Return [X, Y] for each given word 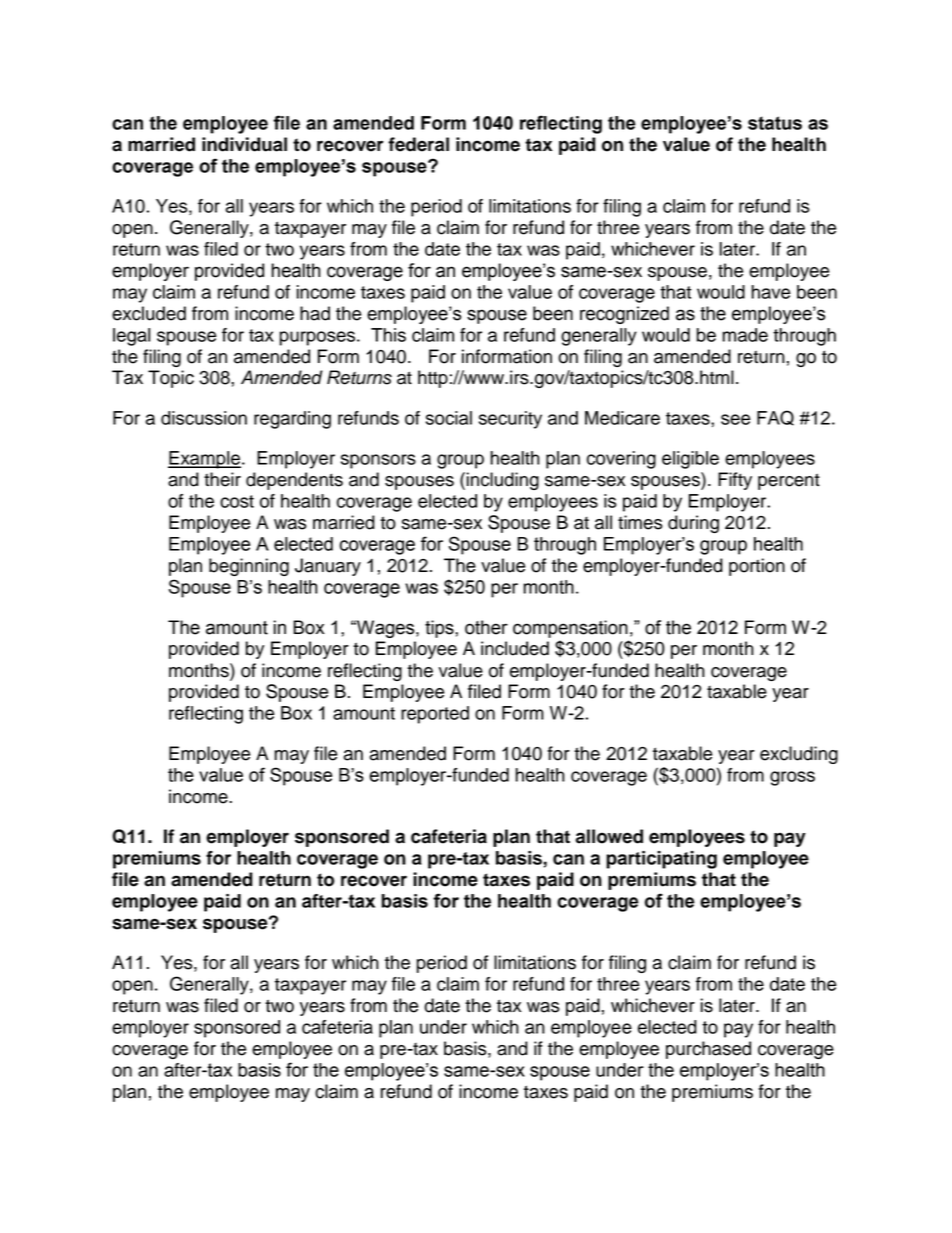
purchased [708, 1050]
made [745, 335]
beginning [249, 567]
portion [757, 567]
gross [792, 778]
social [449, 418]
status [775, 123]
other [486, 627]
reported [435, 715]
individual [244, 144]
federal [418, 144]
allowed [609, 836]
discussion [204, 418]
